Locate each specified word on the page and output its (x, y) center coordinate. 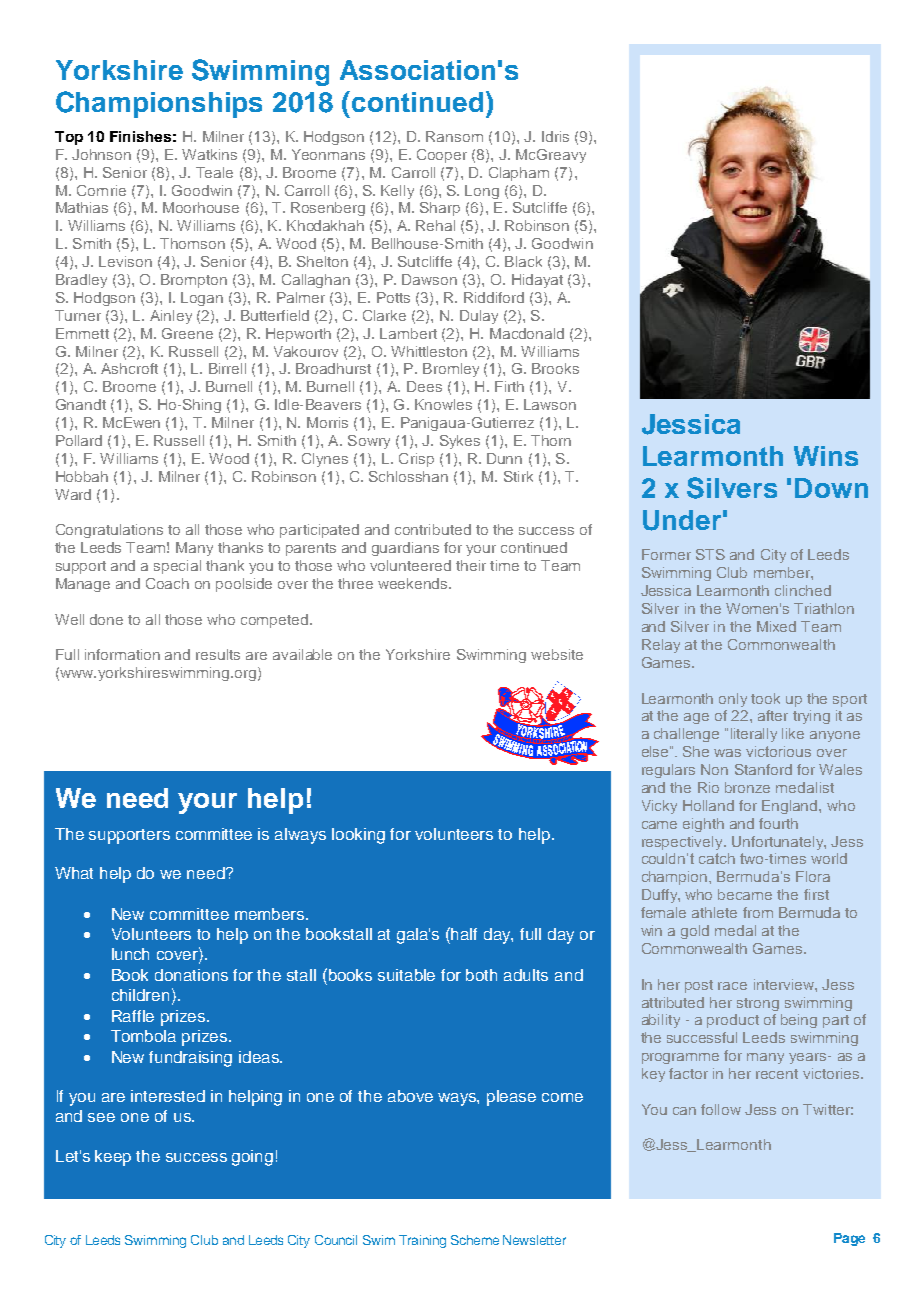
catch (717, 858)
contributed (433, 529)
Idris (555, 136)
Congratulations (109, 531)
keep (113, 1158)
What (74, 873)
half (464, 934)
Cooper (442, 156)
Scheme (475, 1240)
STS (710, 554)
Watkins (209, 154)
